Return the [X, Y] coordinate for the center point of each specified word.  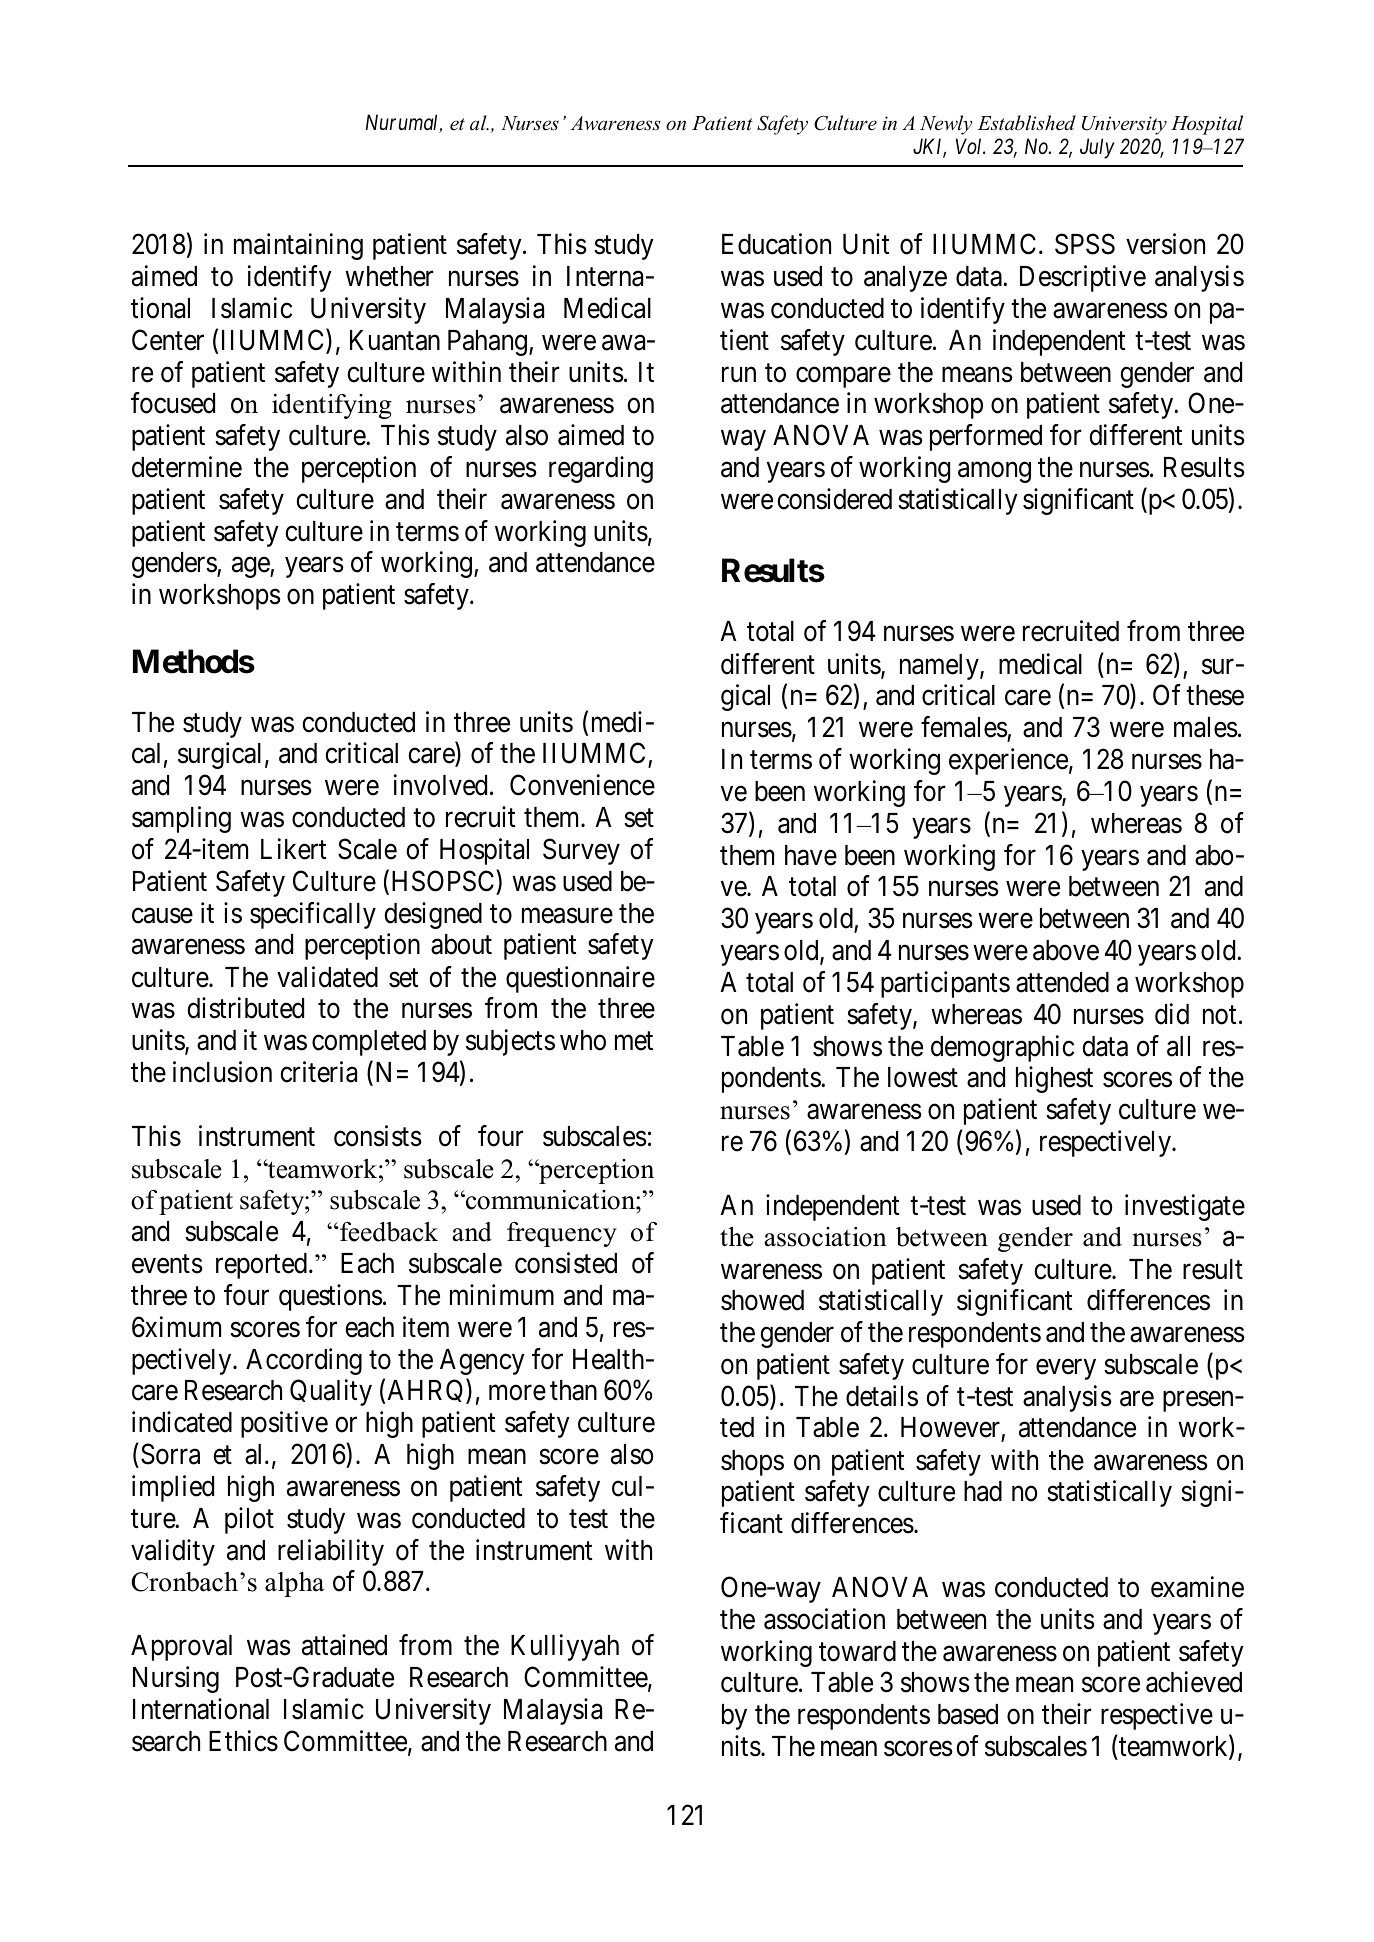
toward [857, 1651]
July [1097, 148]
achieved [1194, 1682]
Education [776, 244]
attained [344, 1645]
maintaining [298, 246]
